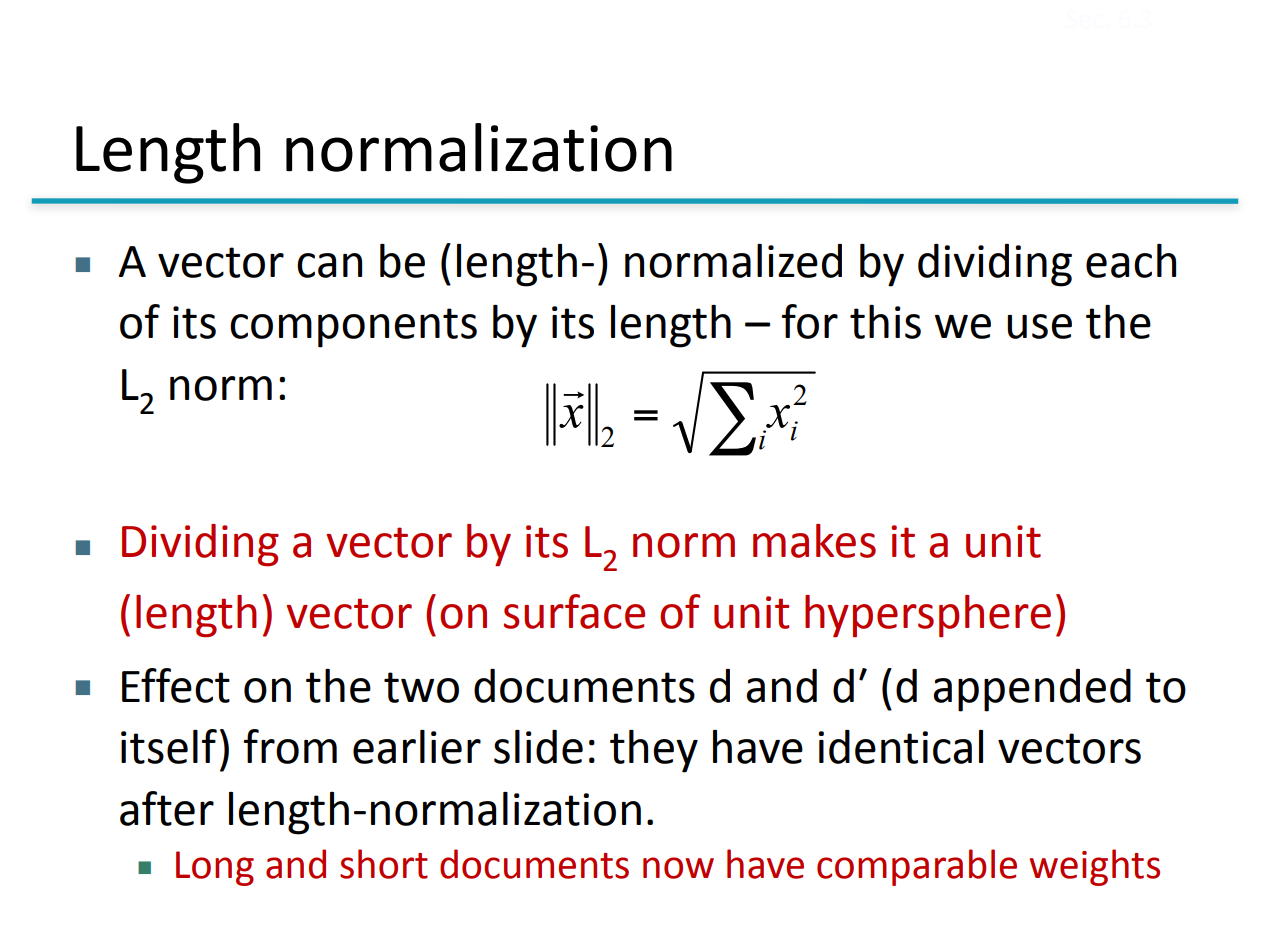 Image resolution: width=1270 pixels, height=952 pixels. Describe the element at coordinates (885, 322) in the screenshot. I see `this` at that location.
